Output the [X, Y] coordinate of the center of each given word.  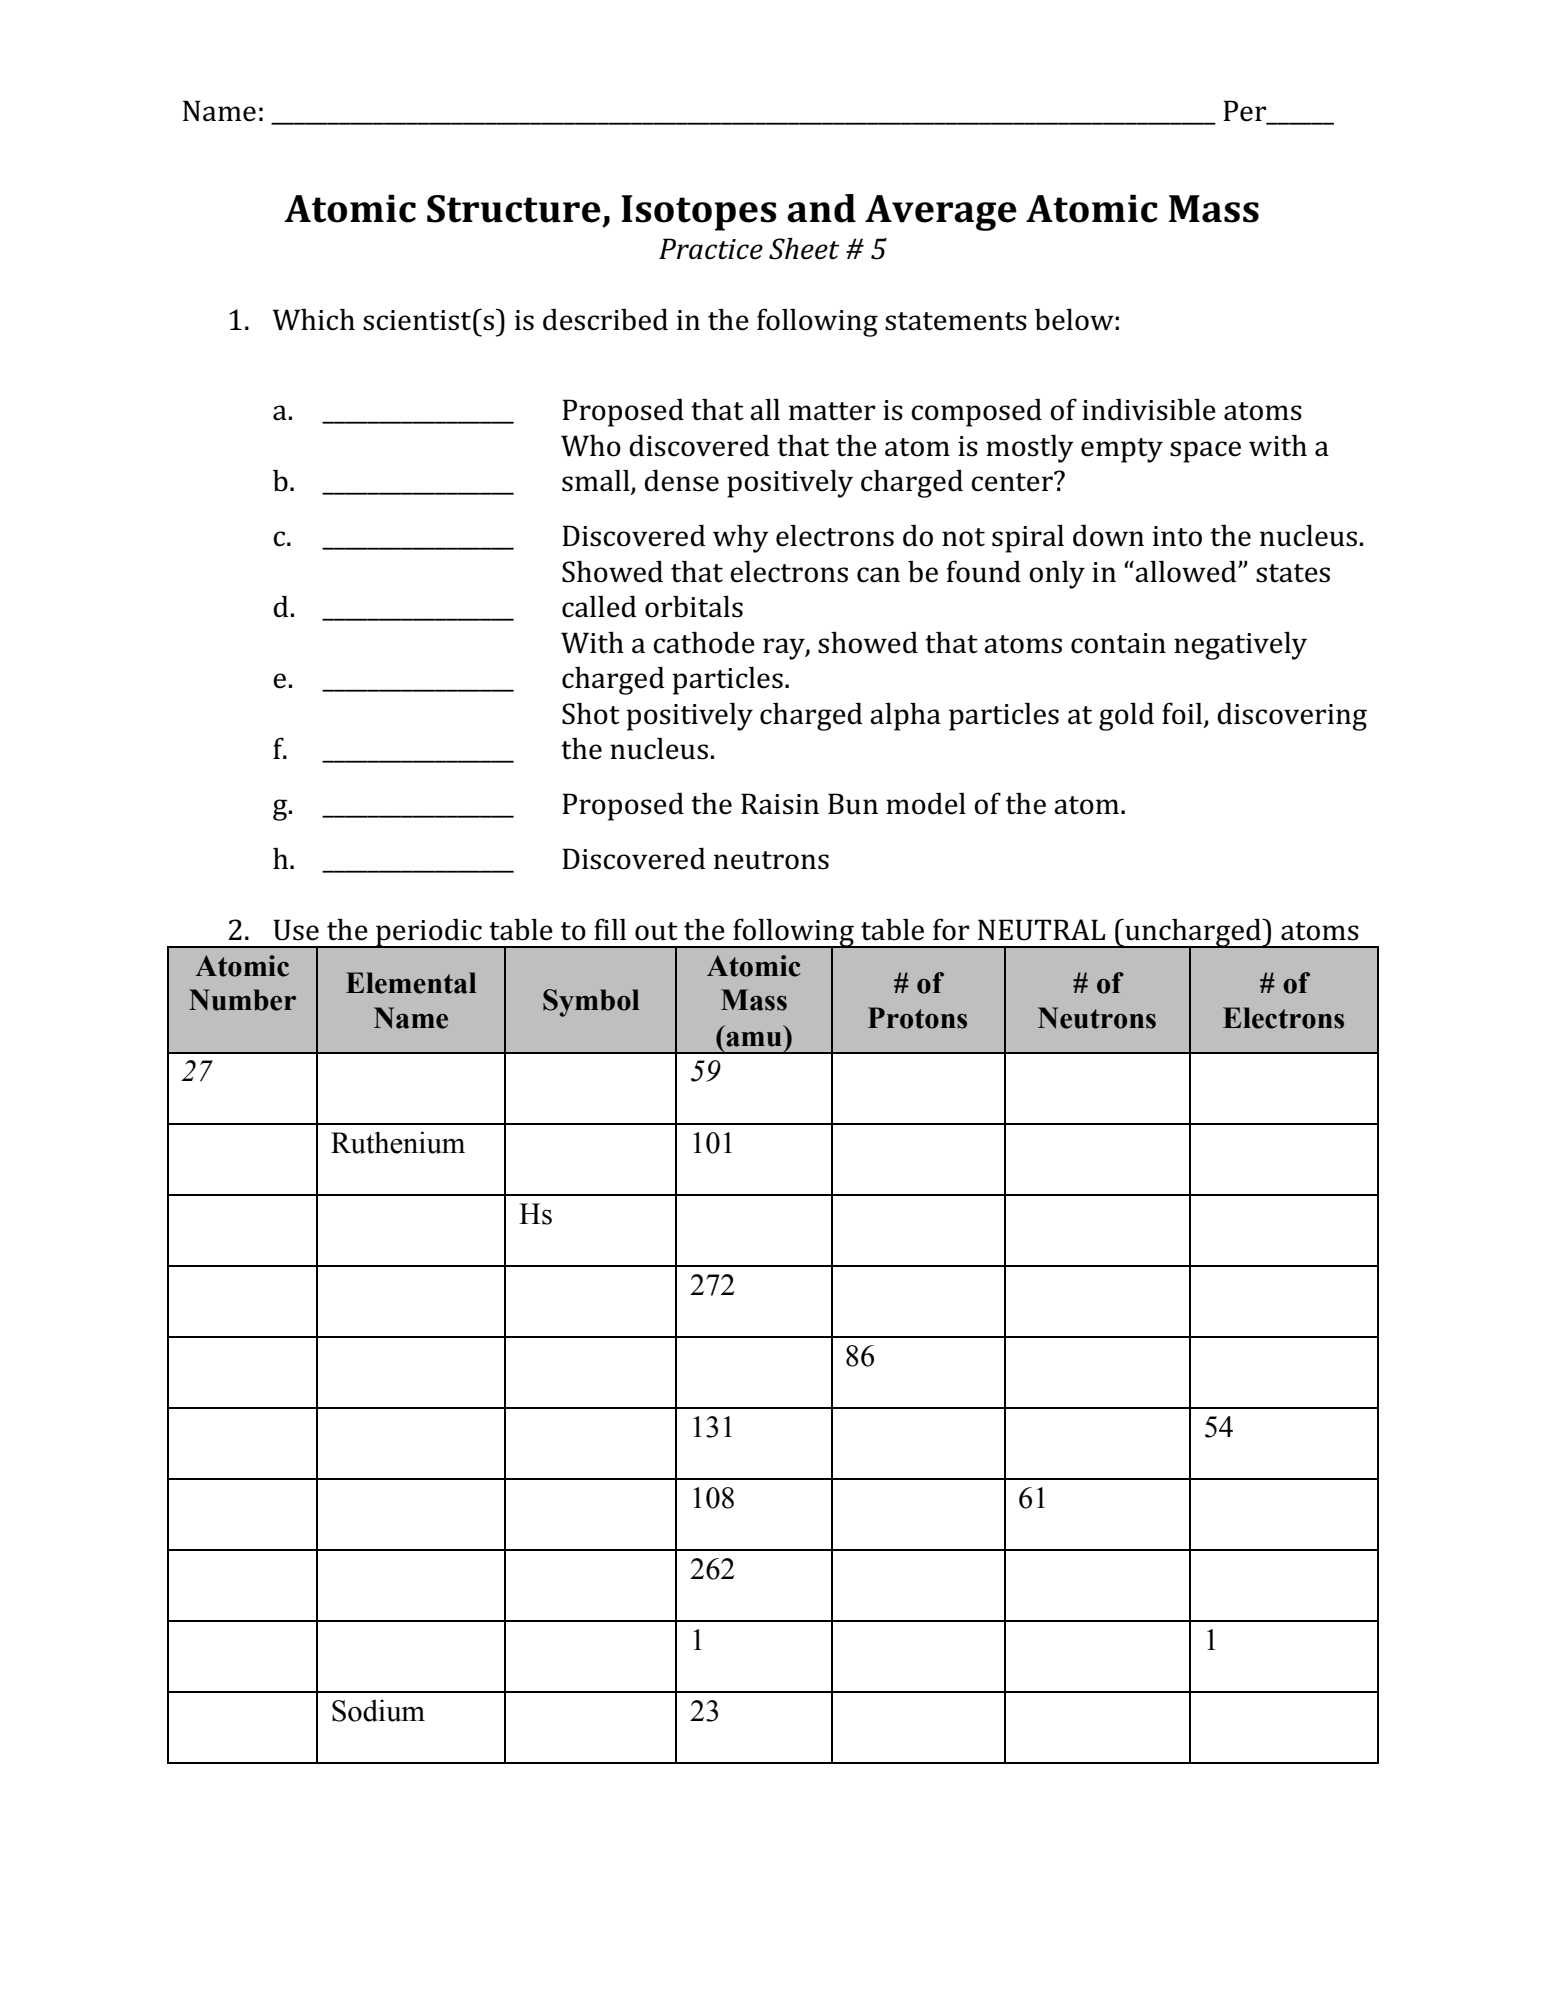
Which [313, 319]
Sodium [378, 1710]
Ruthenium [398, 1142]
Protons [917, 1018]
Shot [591, 713]
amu [754, 1039]
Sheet [804, 249]
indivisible [1149, 409]
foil [1182, 713]
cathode [704, 642]
